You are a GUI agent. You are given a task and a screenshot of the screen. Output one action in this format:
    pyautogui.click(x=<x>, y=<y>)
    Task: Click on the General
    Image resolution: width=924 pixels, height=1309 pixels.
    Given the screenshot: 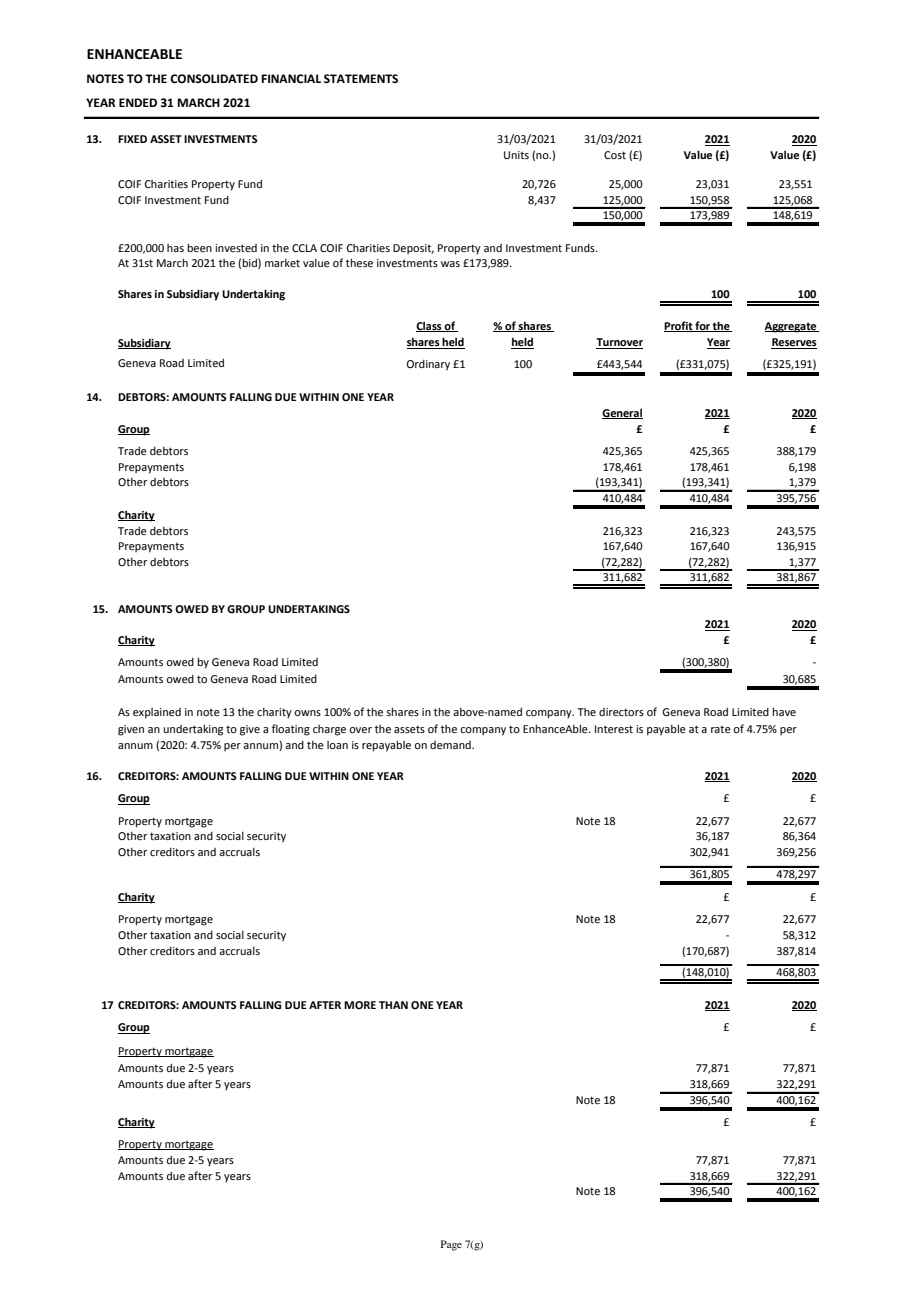 What is the action you would take?
    pyautogui.click(x=622, y=413)
